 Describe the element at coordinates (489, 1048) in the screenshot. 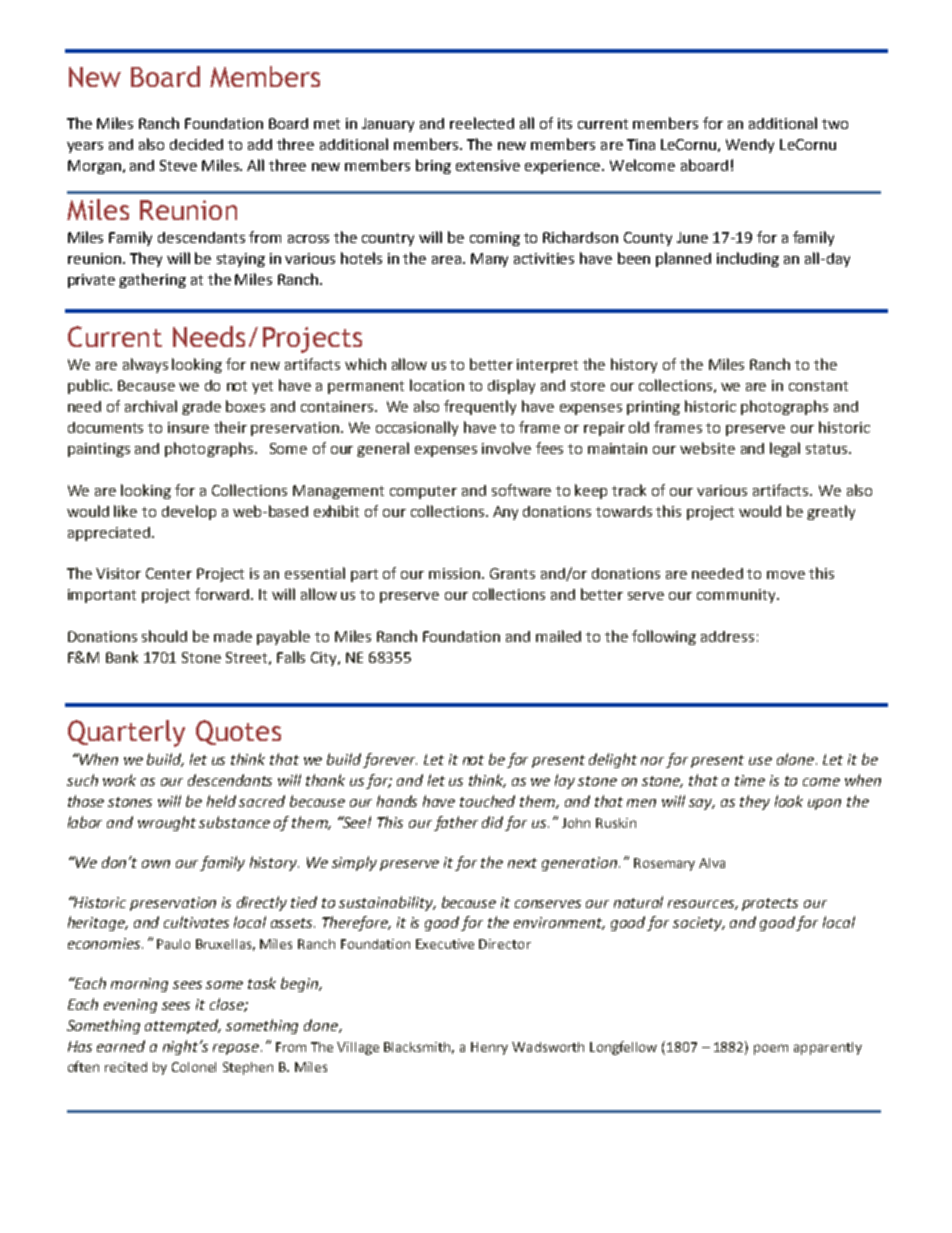

I see `Henry` at that location.
